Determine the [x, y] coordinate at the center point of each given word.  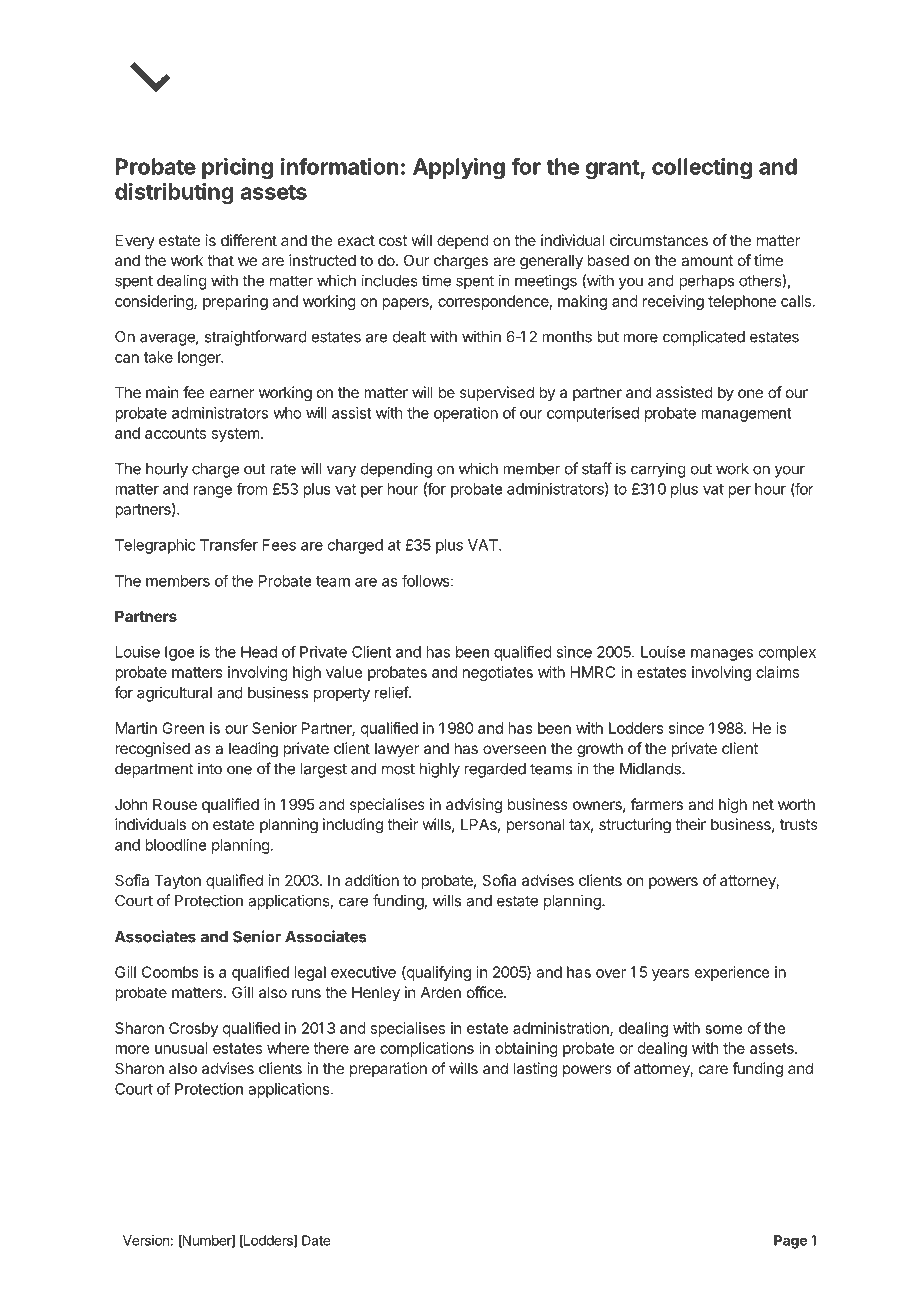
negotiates [498, 673]
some [724, 1029]
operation [466, 414]
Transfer [229, 545]
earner [232, 393]
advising [474, 806]
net [763, 804]
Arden [441, 992]
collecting [702, 168]
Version [146, 1240]
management [746, 415]
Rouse [175, 804]
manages [722, 655]
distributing [174, 193]
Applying [459, 168]
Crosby [193, 1029]
